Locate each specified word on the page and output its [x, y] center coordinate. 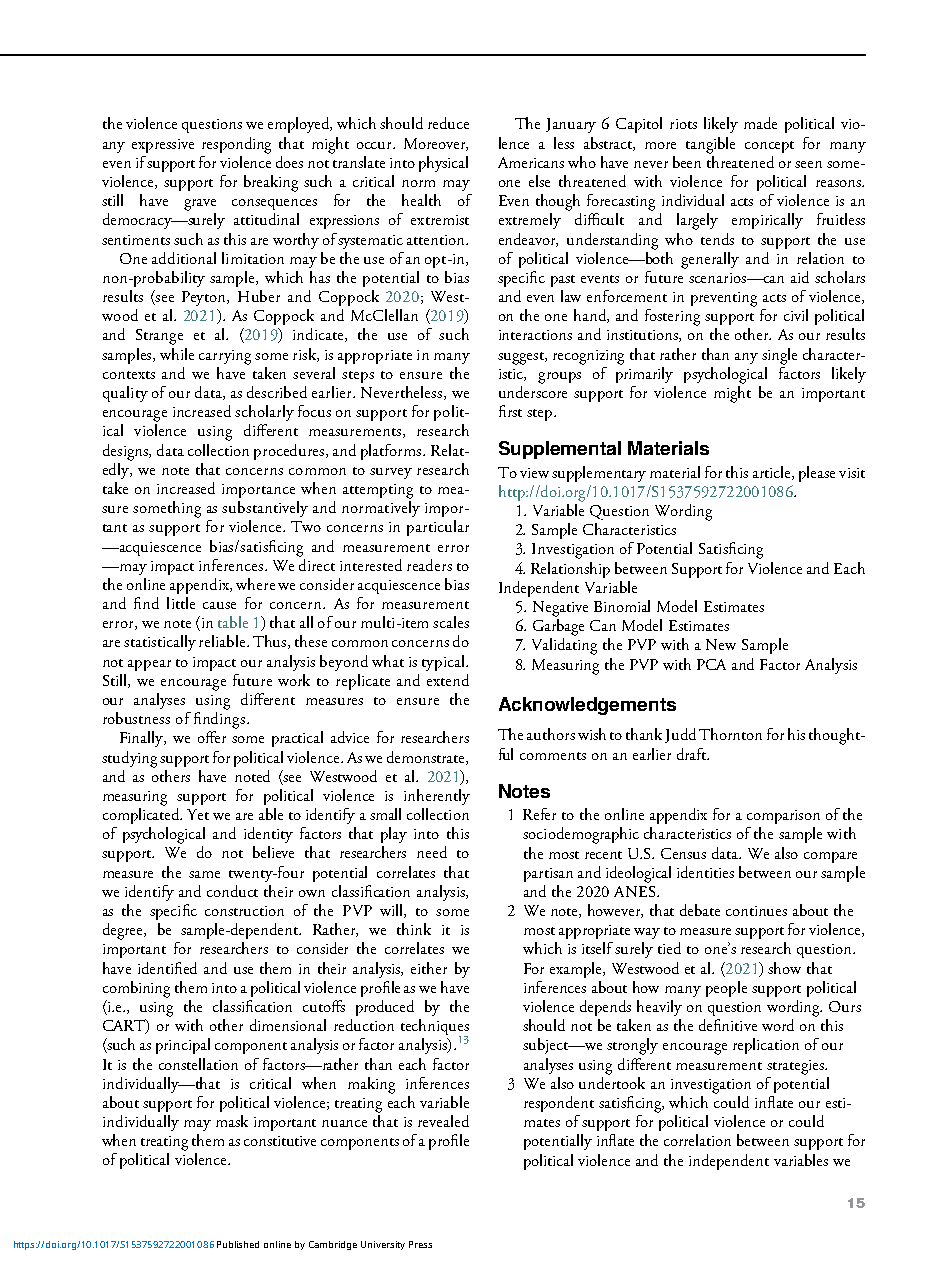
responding [236, 145]
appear [149, 665]
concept [769, 147]
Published [238, 1244]
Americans [531, 162]
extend [448, 680]
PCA [711, 664]
